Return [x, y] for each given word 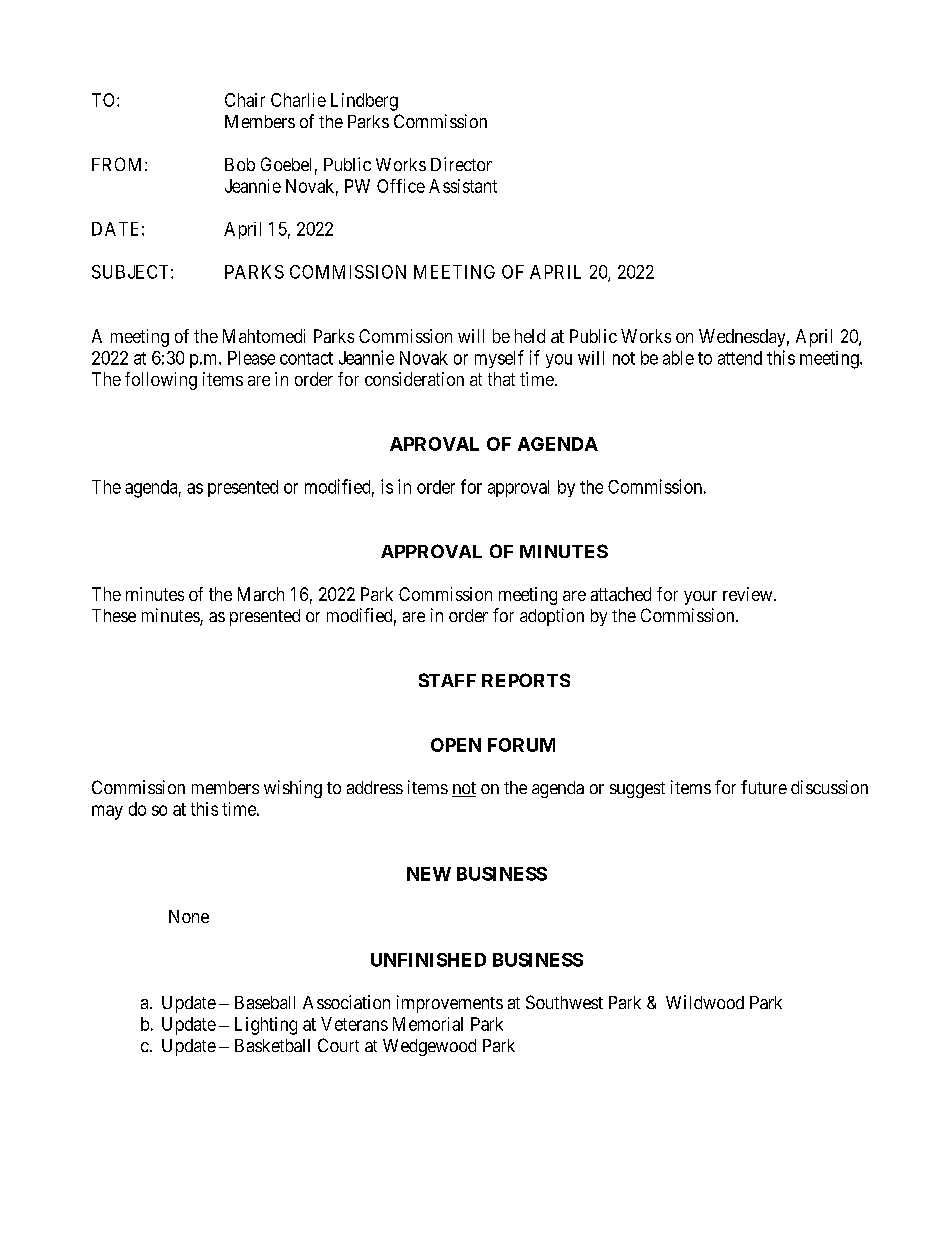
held [530, 336]
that [501, 379]
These [114, 615]
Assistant [463, 186]
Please [251, 358]
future [764, 787]
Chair [245, 100]
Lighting [266, 1026]
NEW [429, 874]
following [161, 381]
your [700, 598]
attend [740, 358]
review [749, 594]
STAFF [447, 680]
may [107, 812]
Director [461, 164]
